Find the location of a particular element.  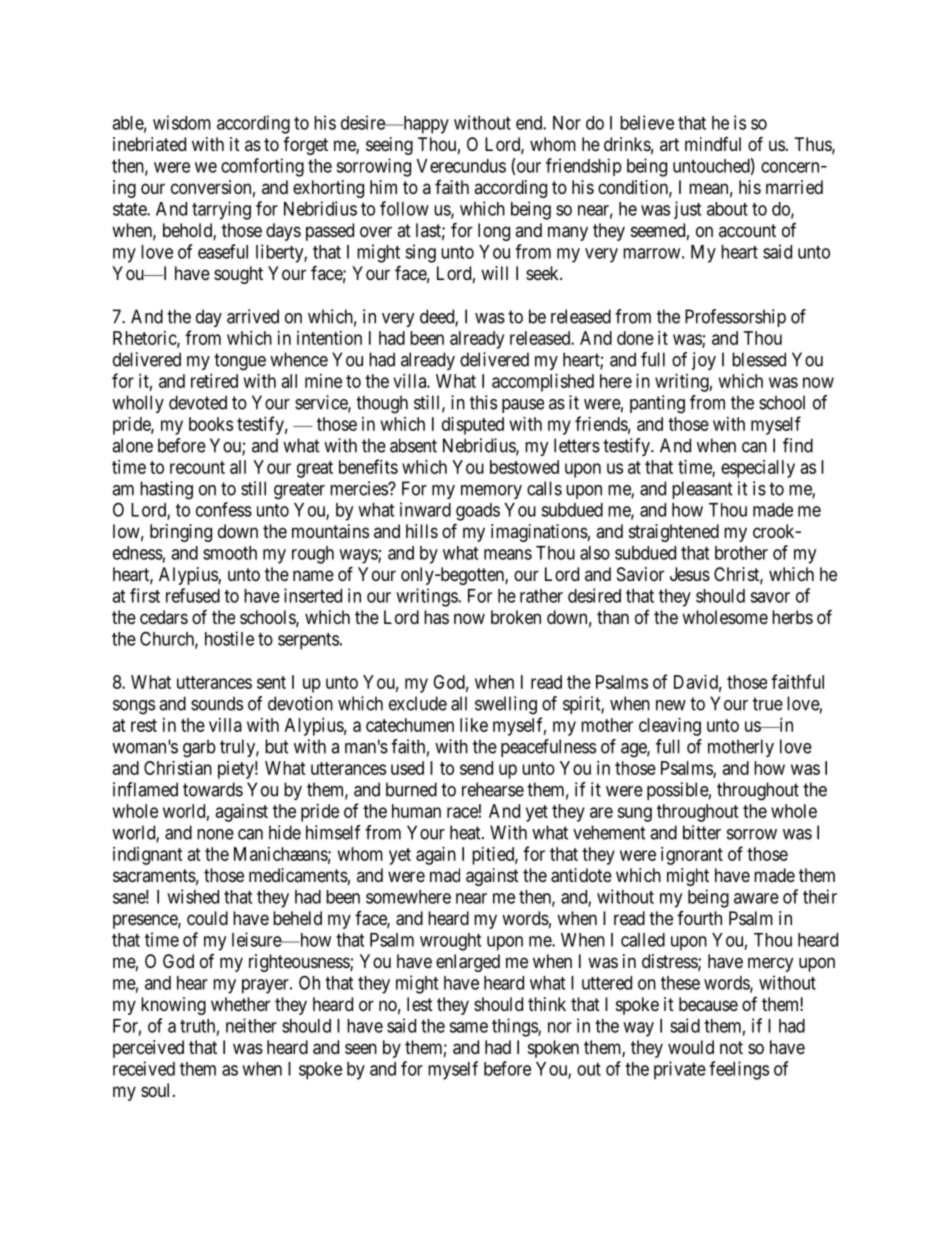

wisdom is located at coordinates (182, 122).
